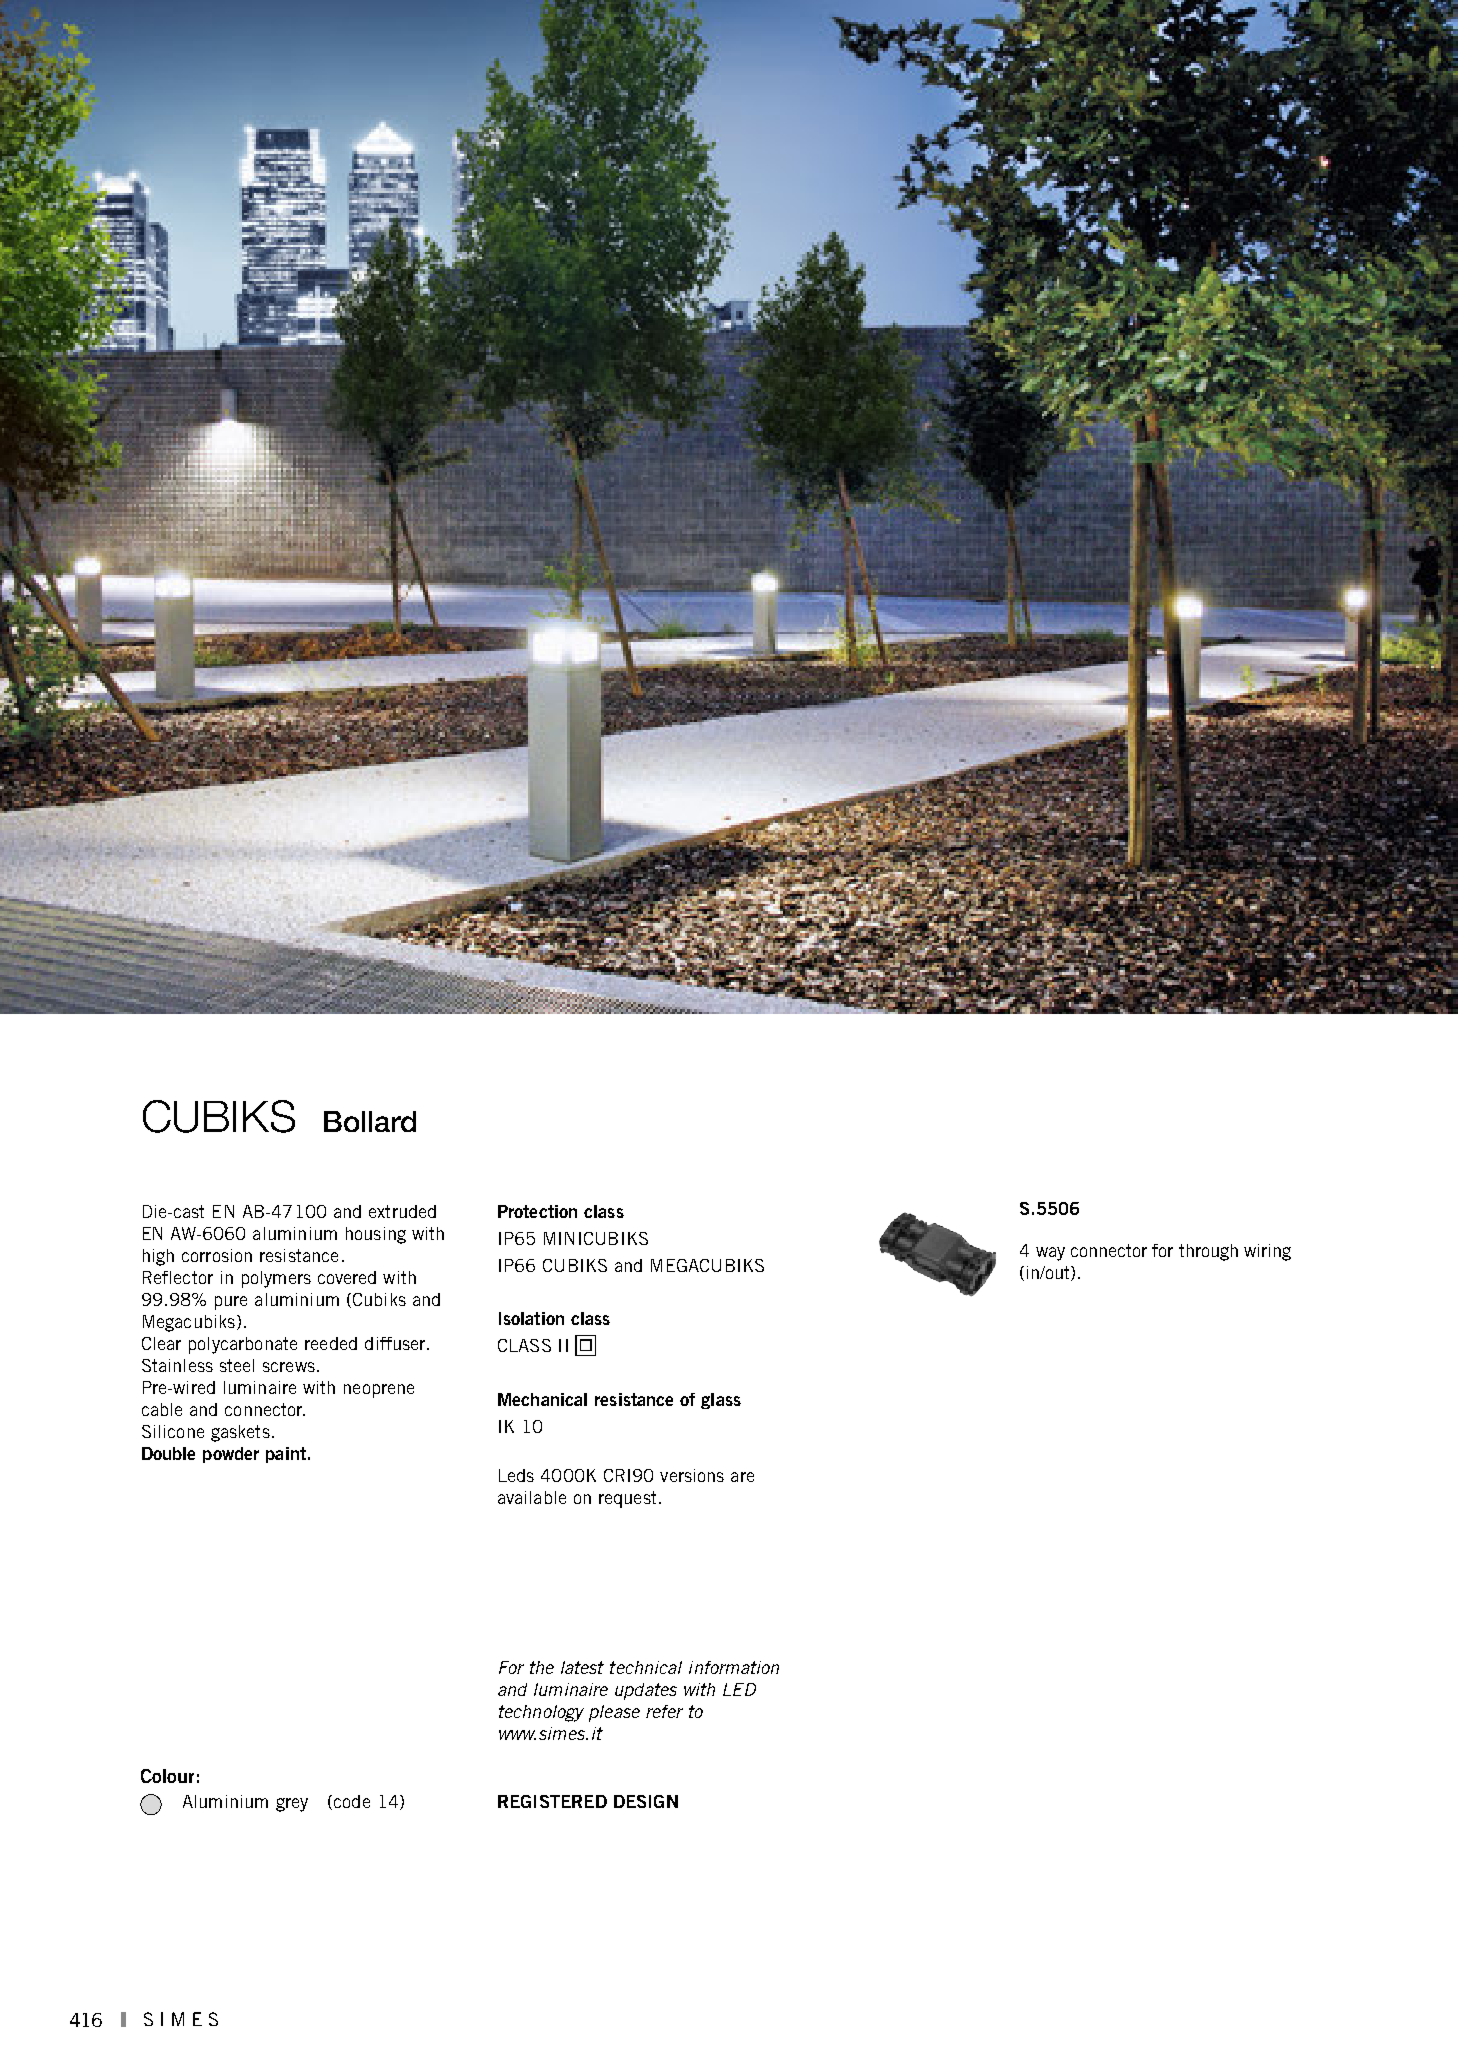 This screenshot has height=2061, width=1458. What do you see at coordinates (646, 1801) in the screenshot?
I see `DESIGN` at bounding box center [646, 1801].
